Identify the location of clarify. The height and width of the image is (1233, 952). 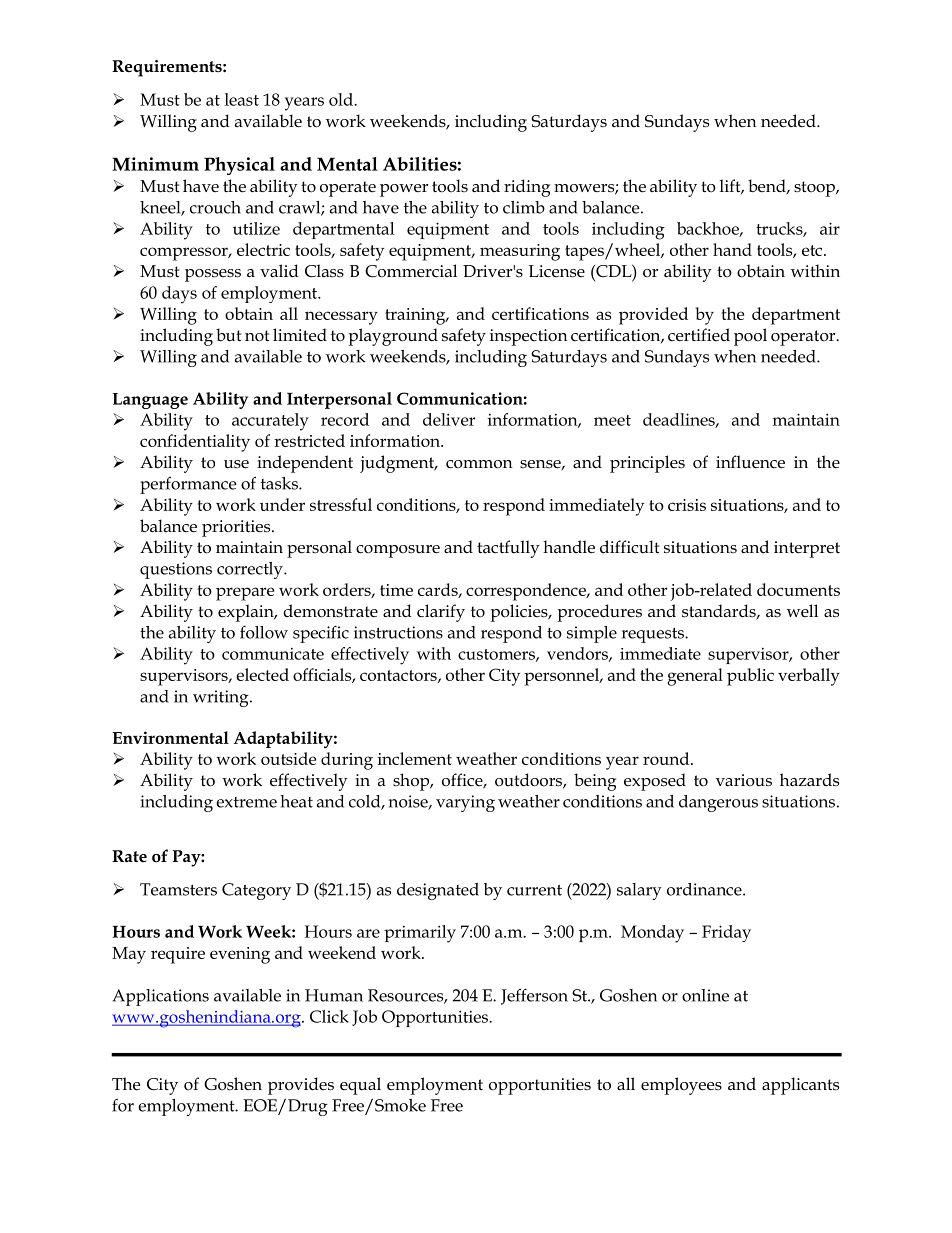
(441, 613).
